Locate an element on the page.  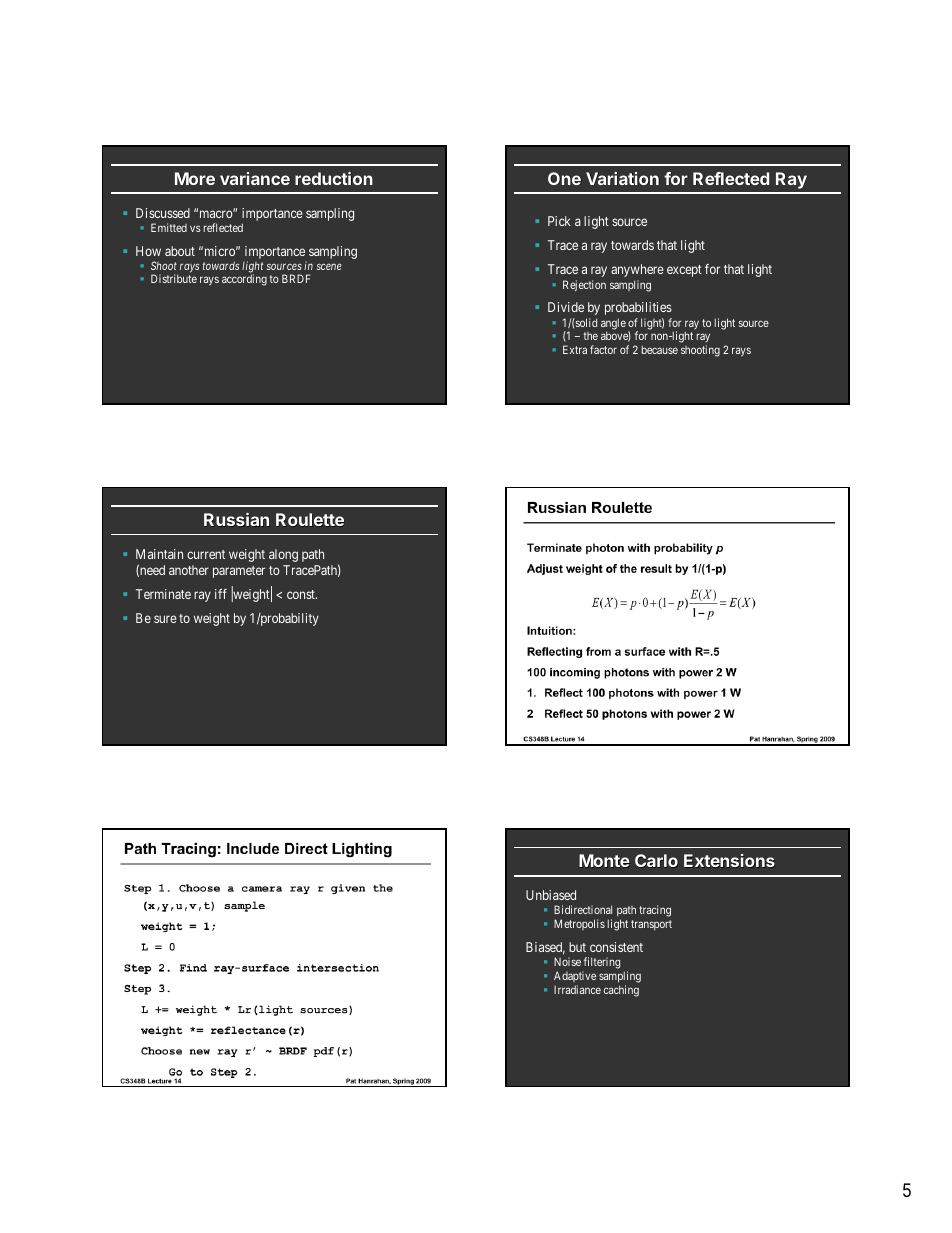
Roulette is located at coordinates (310, 520).
